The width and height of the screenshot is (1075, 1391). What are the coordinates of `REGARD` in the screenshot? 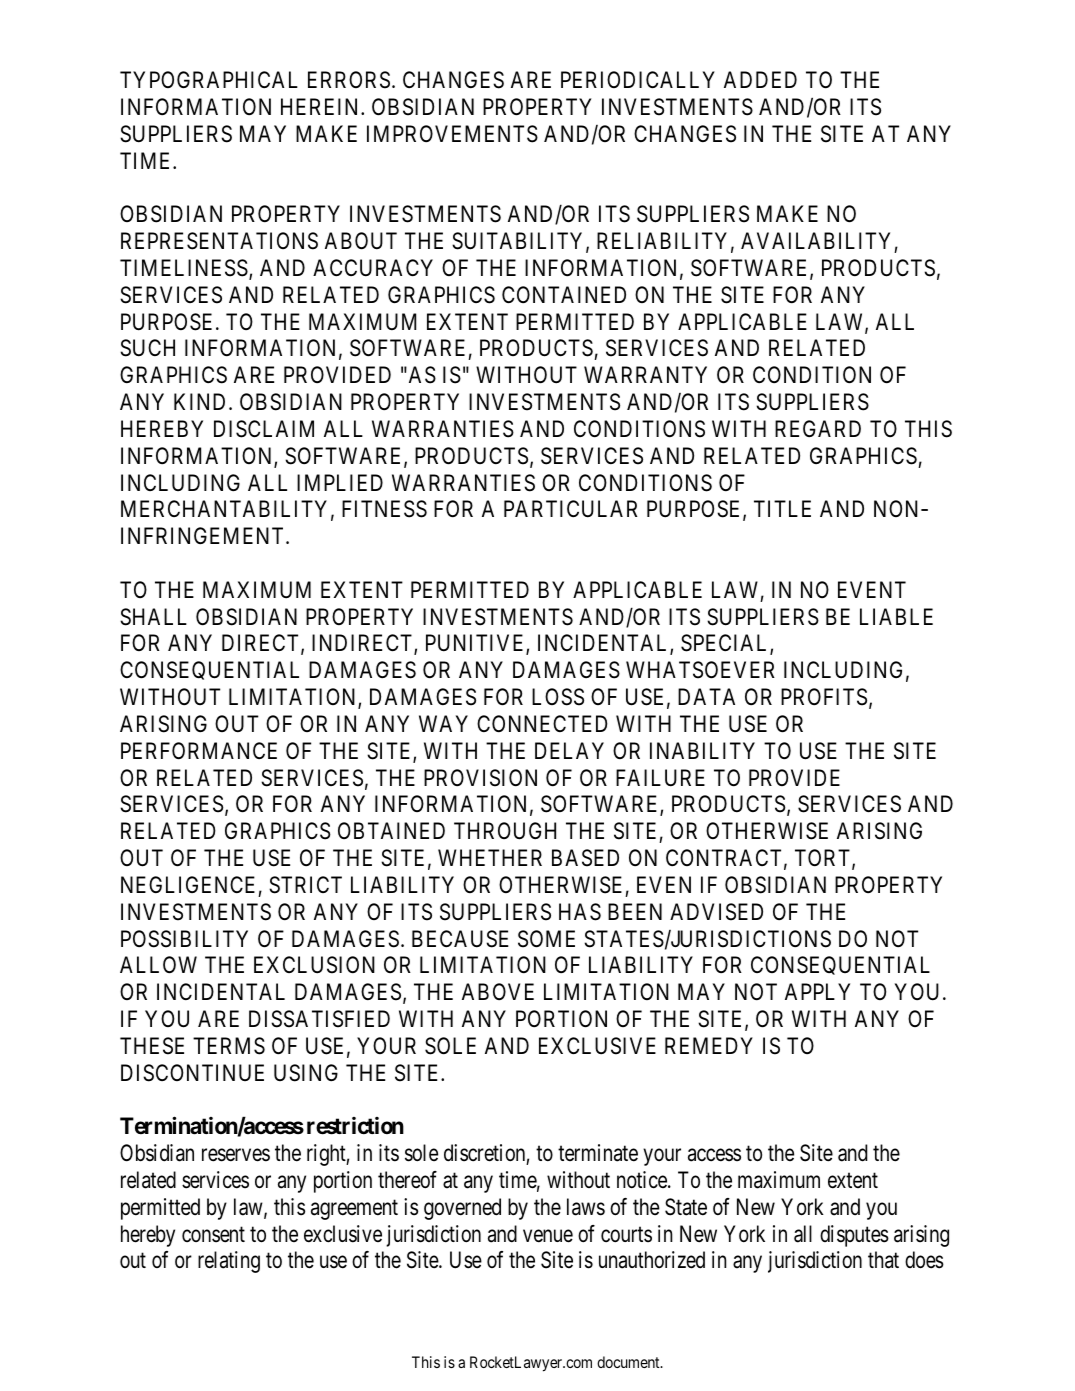 It's located at (818, 428).
